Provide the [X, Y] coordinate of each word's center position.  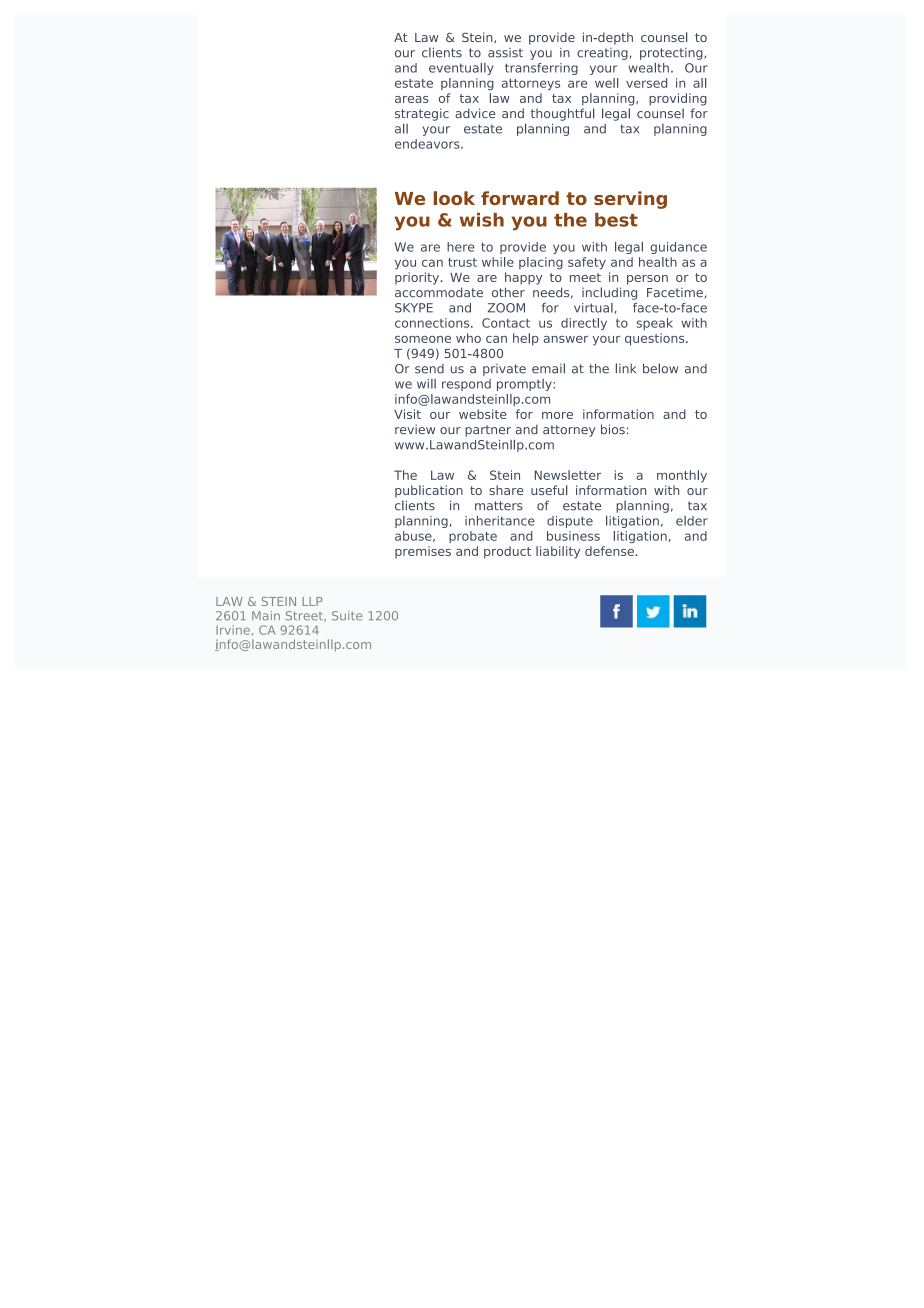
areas [412, 99]
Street [305, 616]
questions [656, 339]
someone [423, 339]
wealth [648, 68]
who [468, 338]
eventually [461, 69]
